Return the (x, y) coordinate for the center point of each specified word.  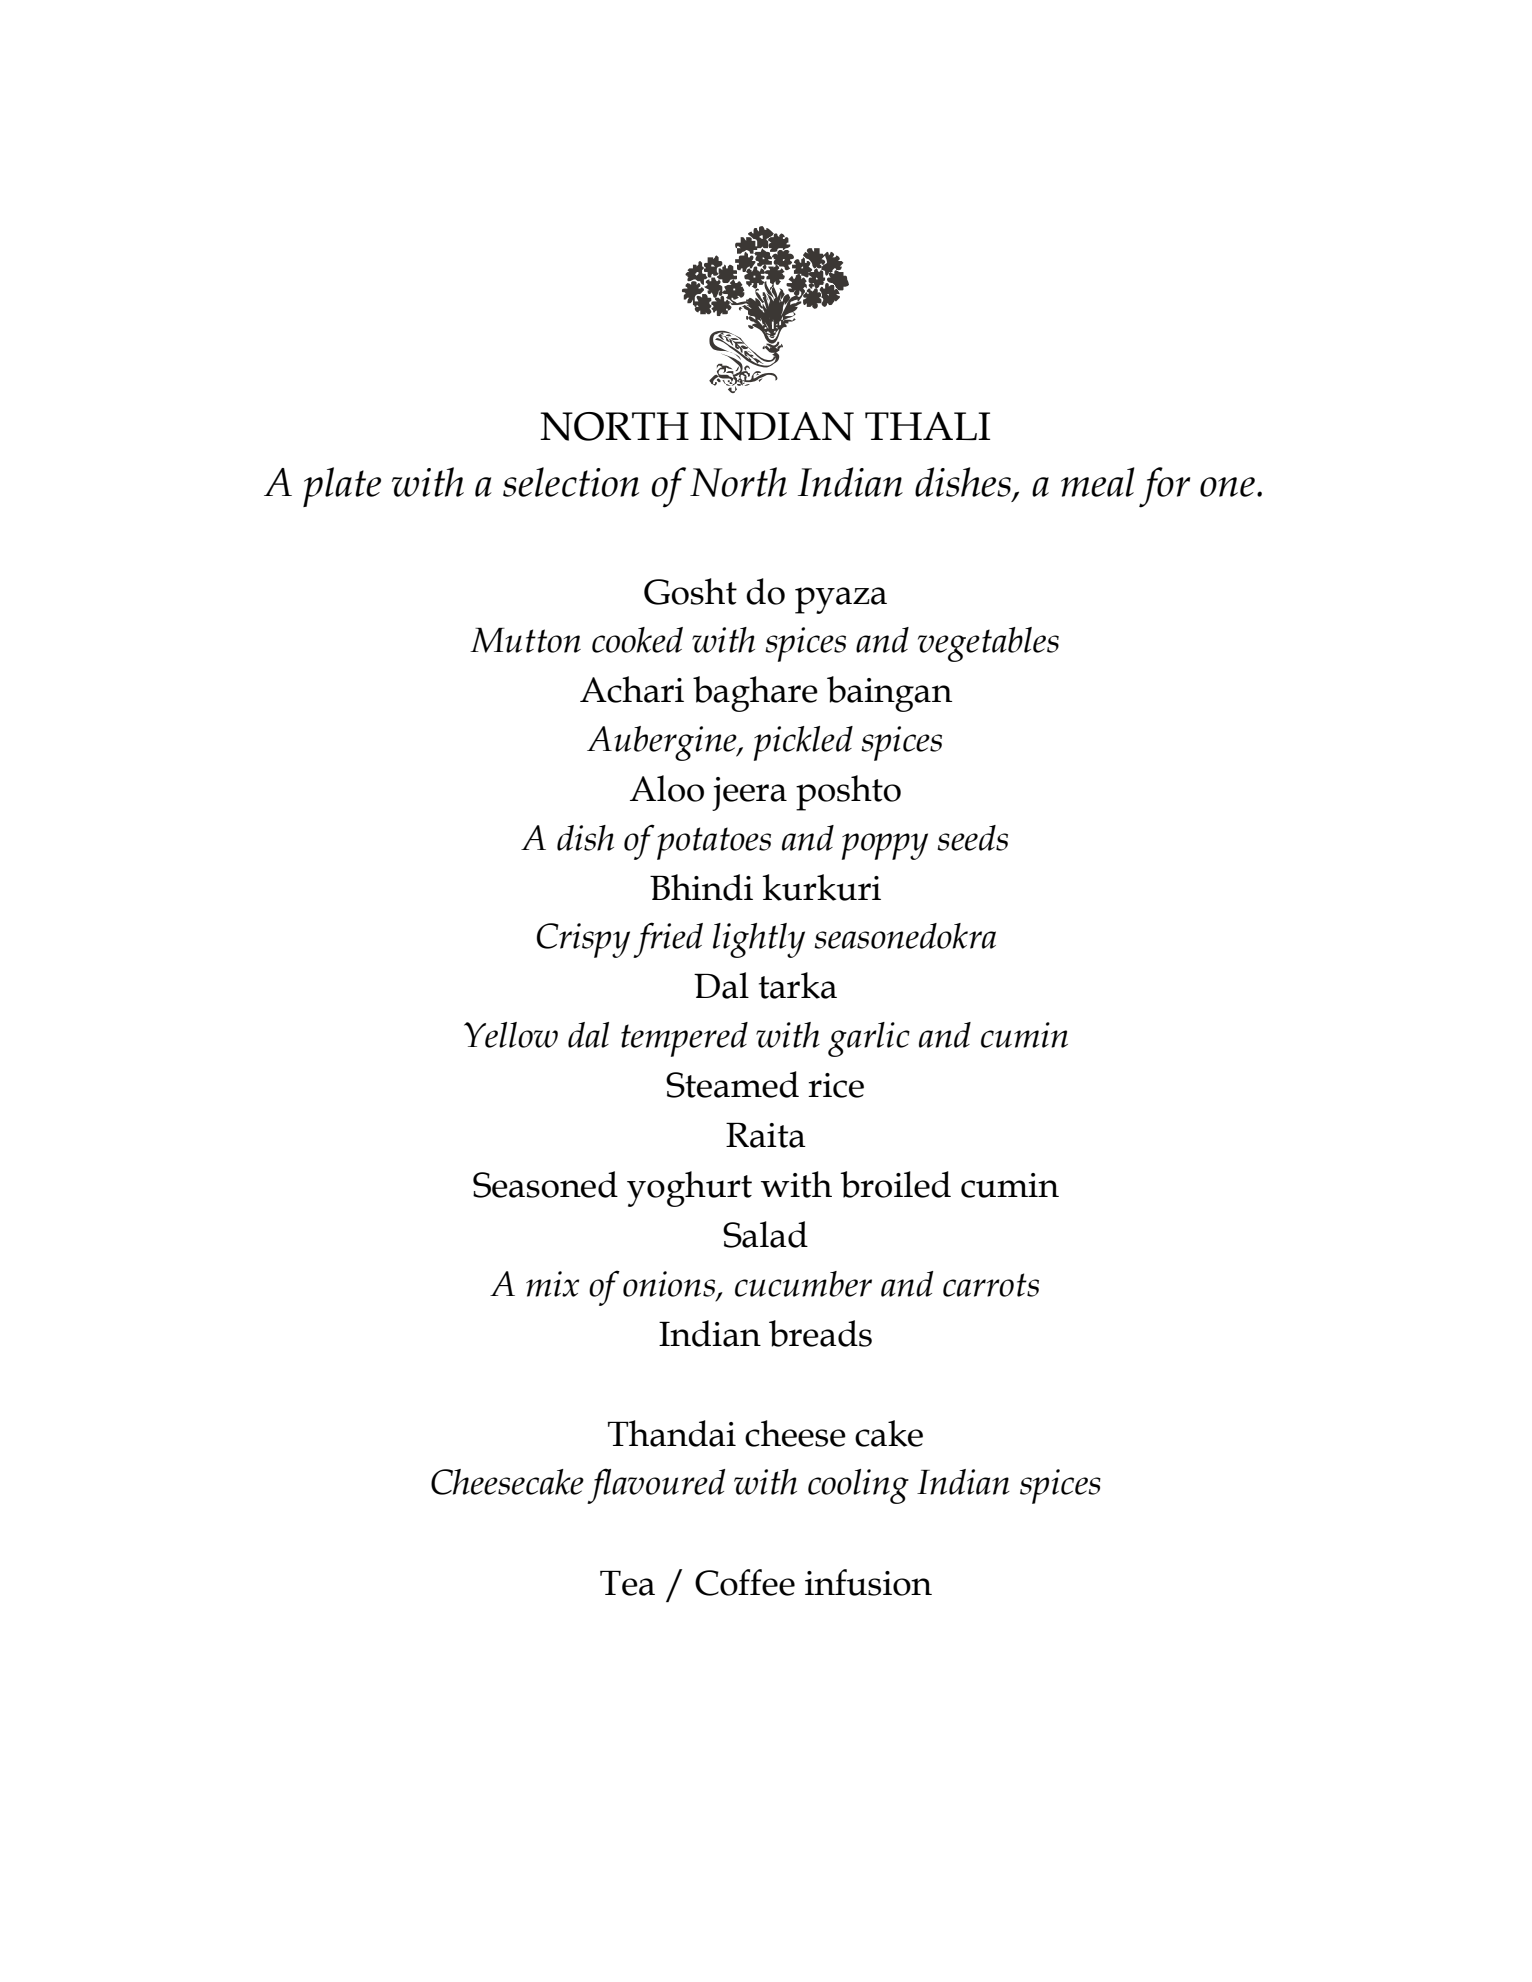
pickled (803, 743)
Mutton (525, 640)
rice (836, 1085)
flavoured (656, 1486)
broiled (895, 1184)
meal (1098, 482)
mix (552, 1284)
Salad (765, 1234)
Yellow (511, 1035)
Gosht (690, 591)
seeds (972, 838)
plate (342, 487)
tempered (684, 1039)
